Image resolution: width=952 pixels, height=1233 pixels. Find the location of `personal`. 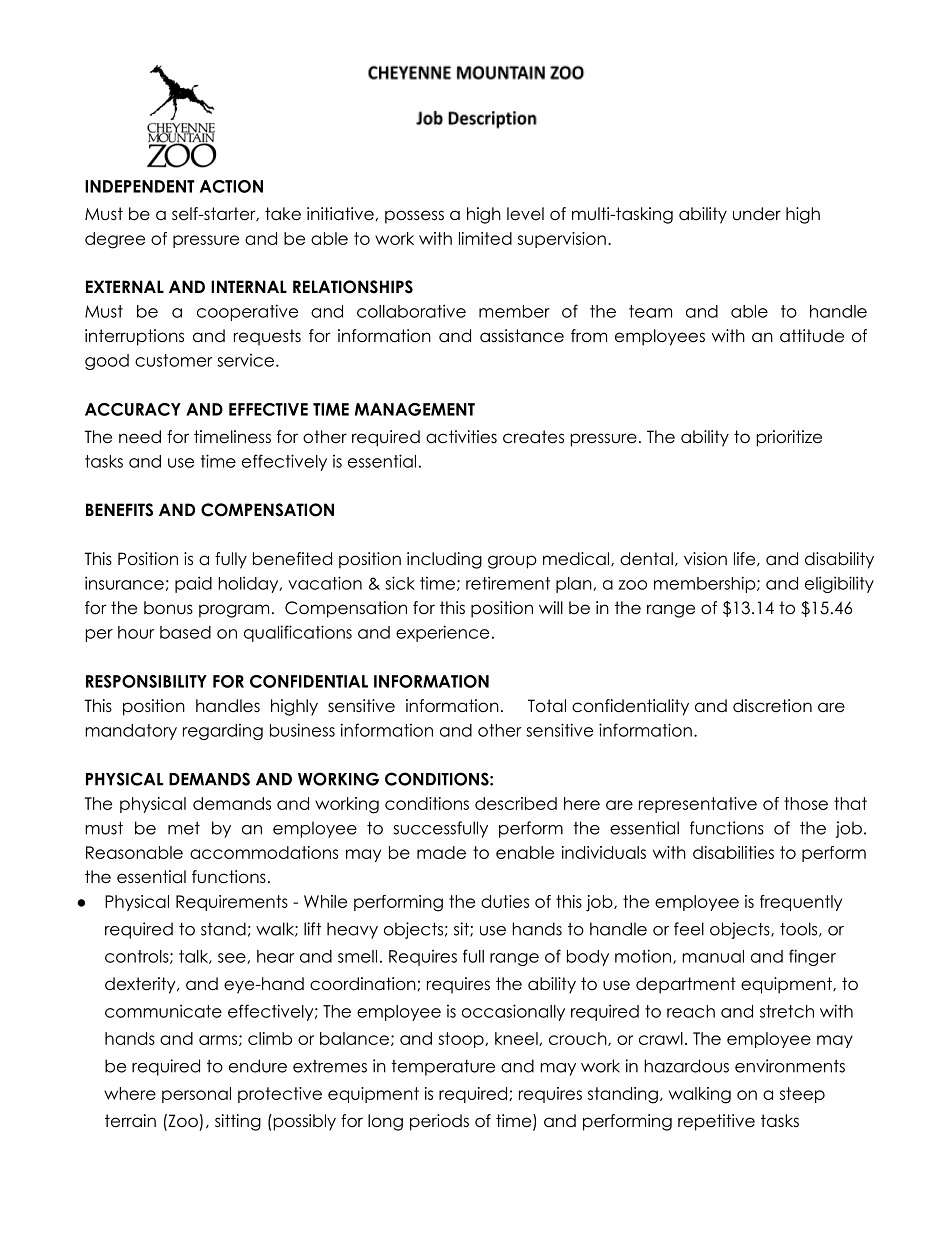

personal is located at coordinates (196, 1095).
